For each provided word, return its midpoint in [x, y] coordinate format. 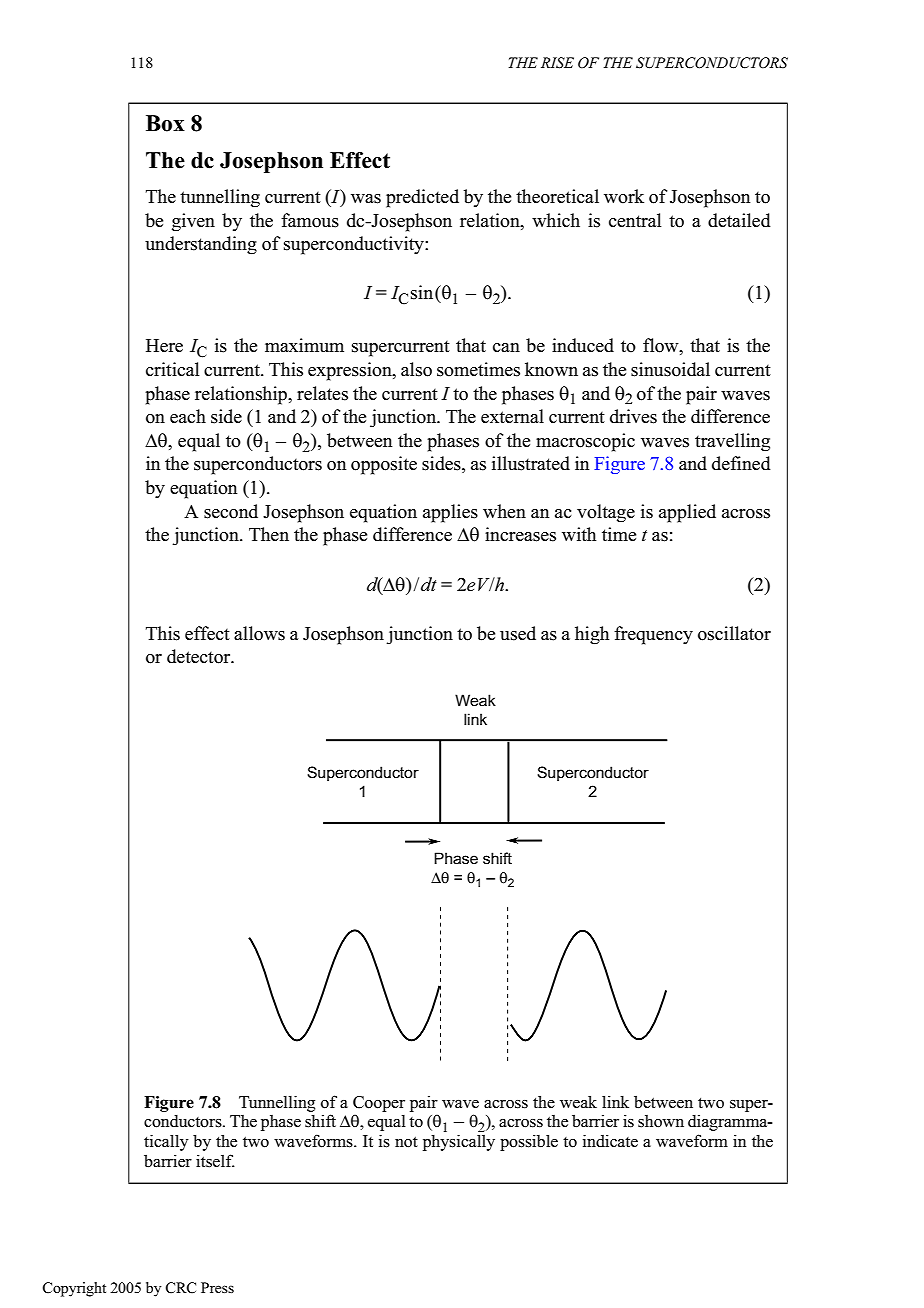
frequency [653, 635]
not [406, 1141]
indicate [610, 1140]
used [518, 633]
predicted [422, 198]
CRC [181, 1288]
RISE [557, 63]
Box [165, 123]
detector [200, 656]
